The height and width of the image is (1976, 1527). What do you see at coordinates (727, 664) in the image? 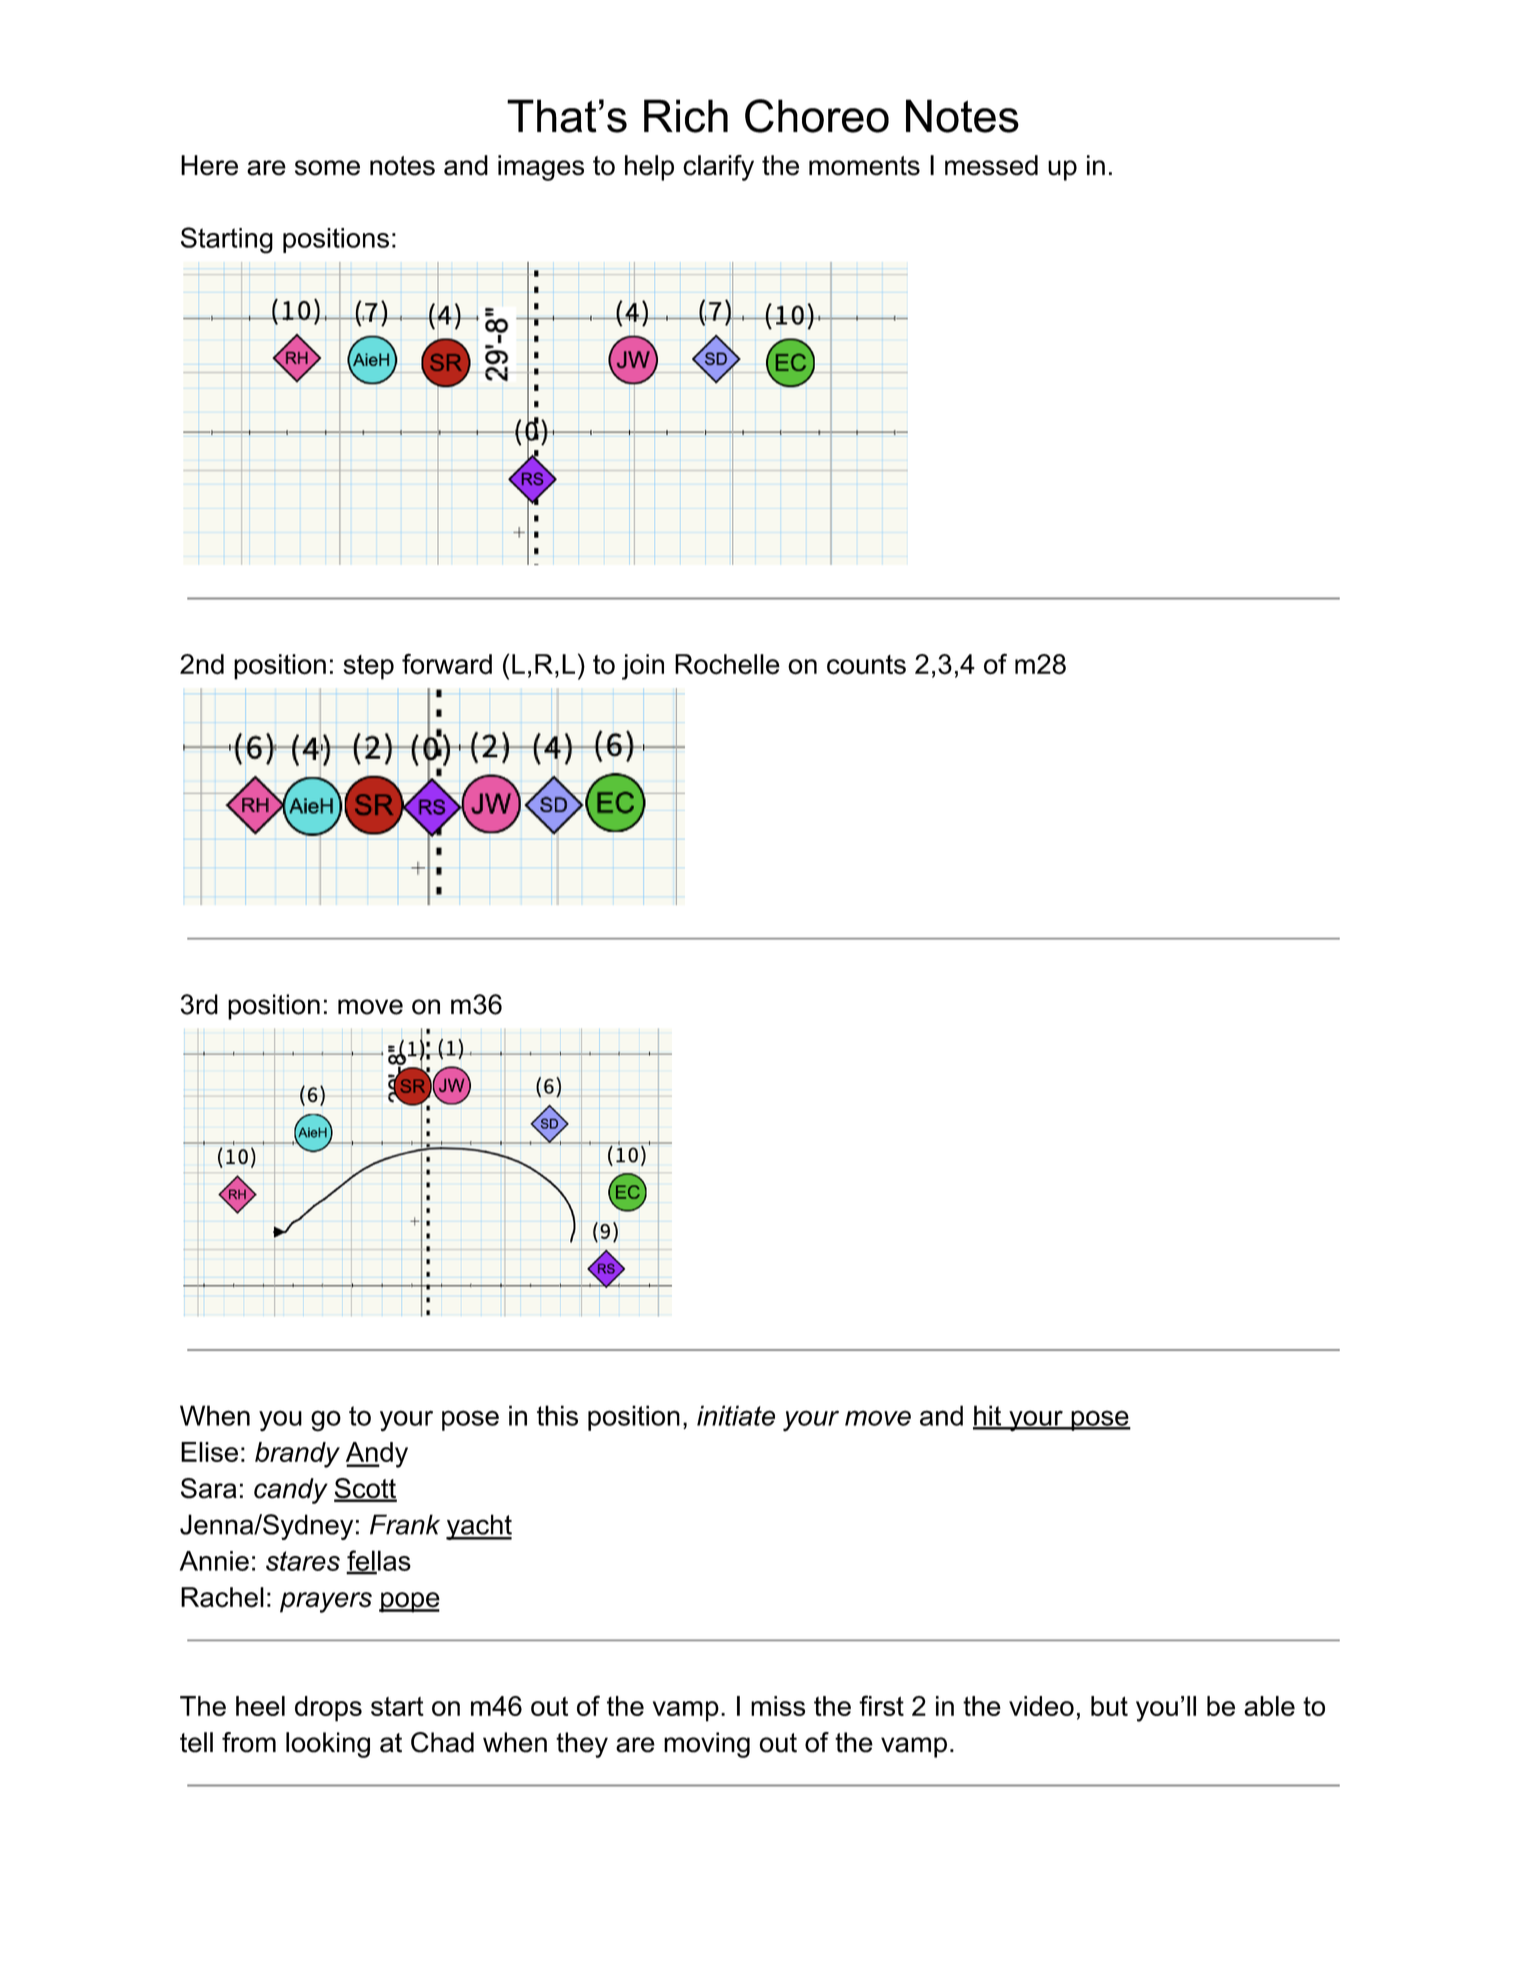
I see `Rochelle` at bounding box center [727, 664].
